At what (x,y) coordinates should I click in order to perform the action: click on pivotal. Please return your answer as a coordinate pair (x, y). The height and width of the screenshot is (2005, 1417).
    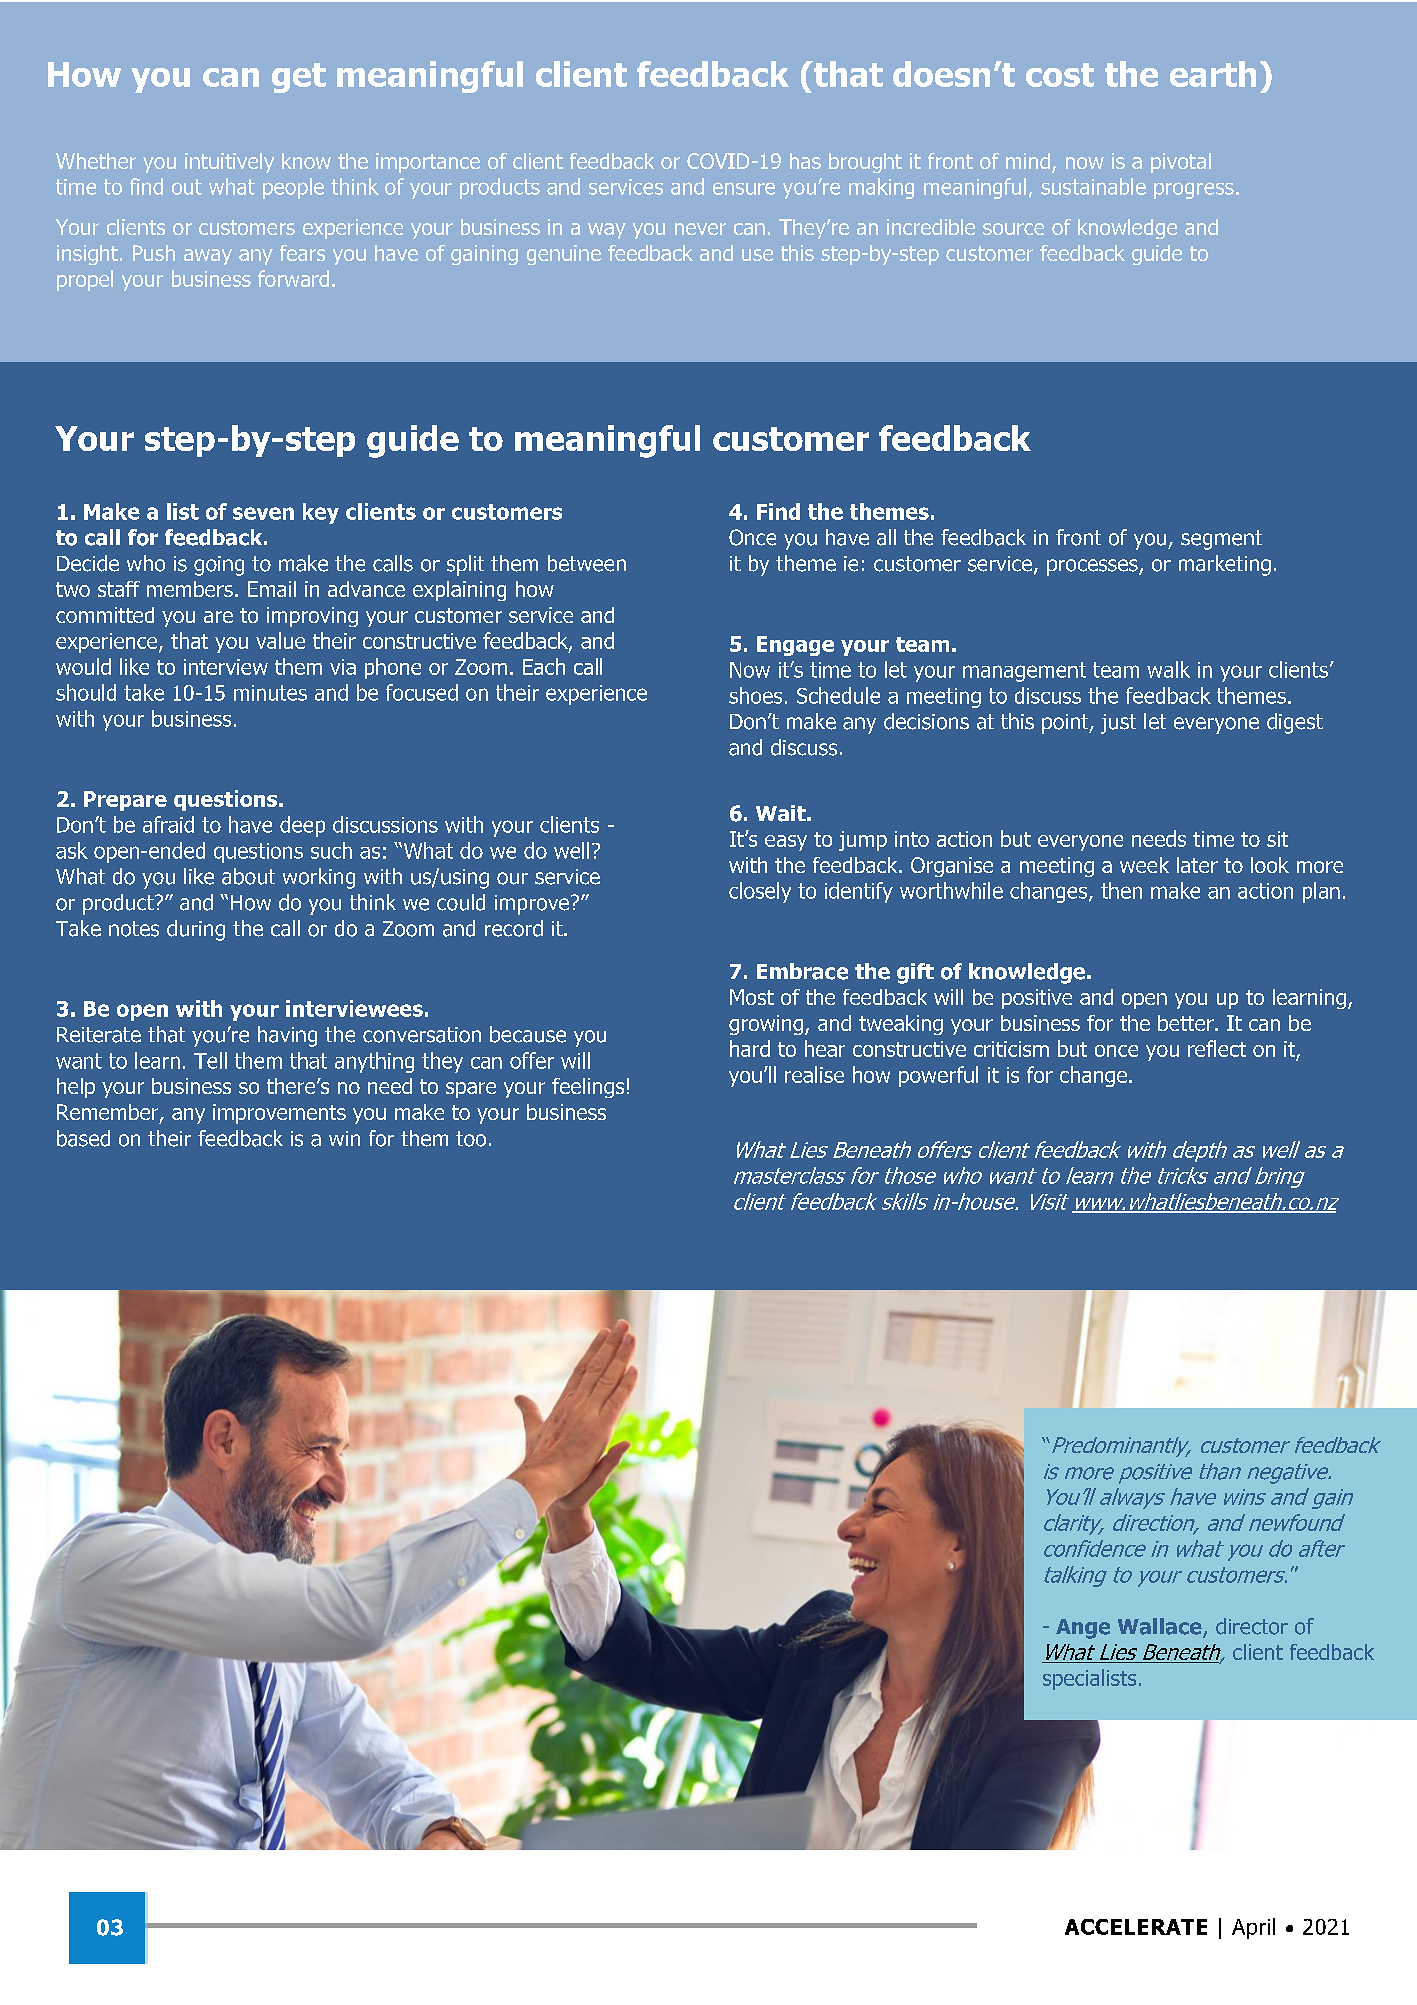
    Looking at the image, I should click on (1181, 163).
